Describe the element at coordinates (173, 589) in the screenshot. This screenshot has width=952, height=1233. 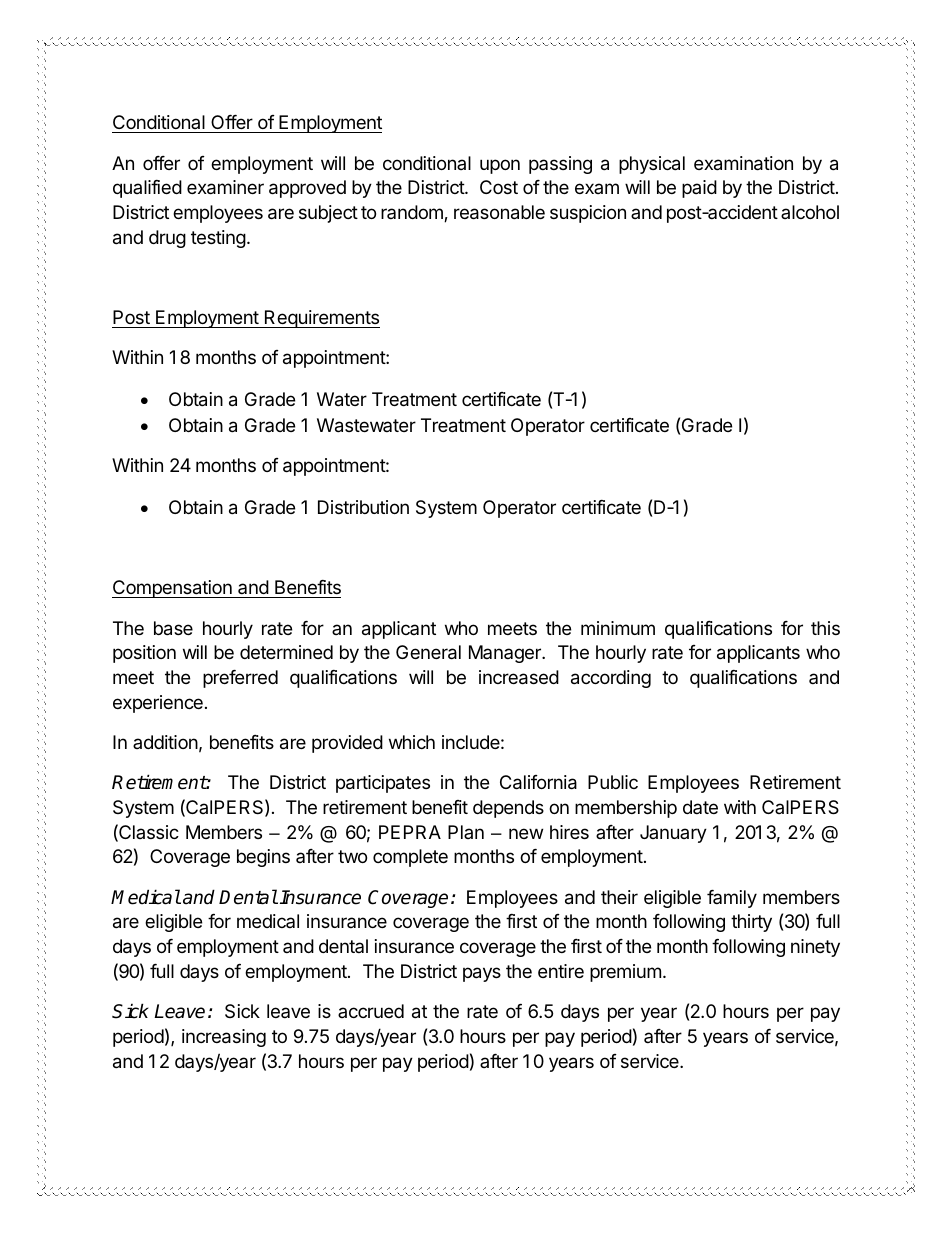
I see `Compensation` at that location.
